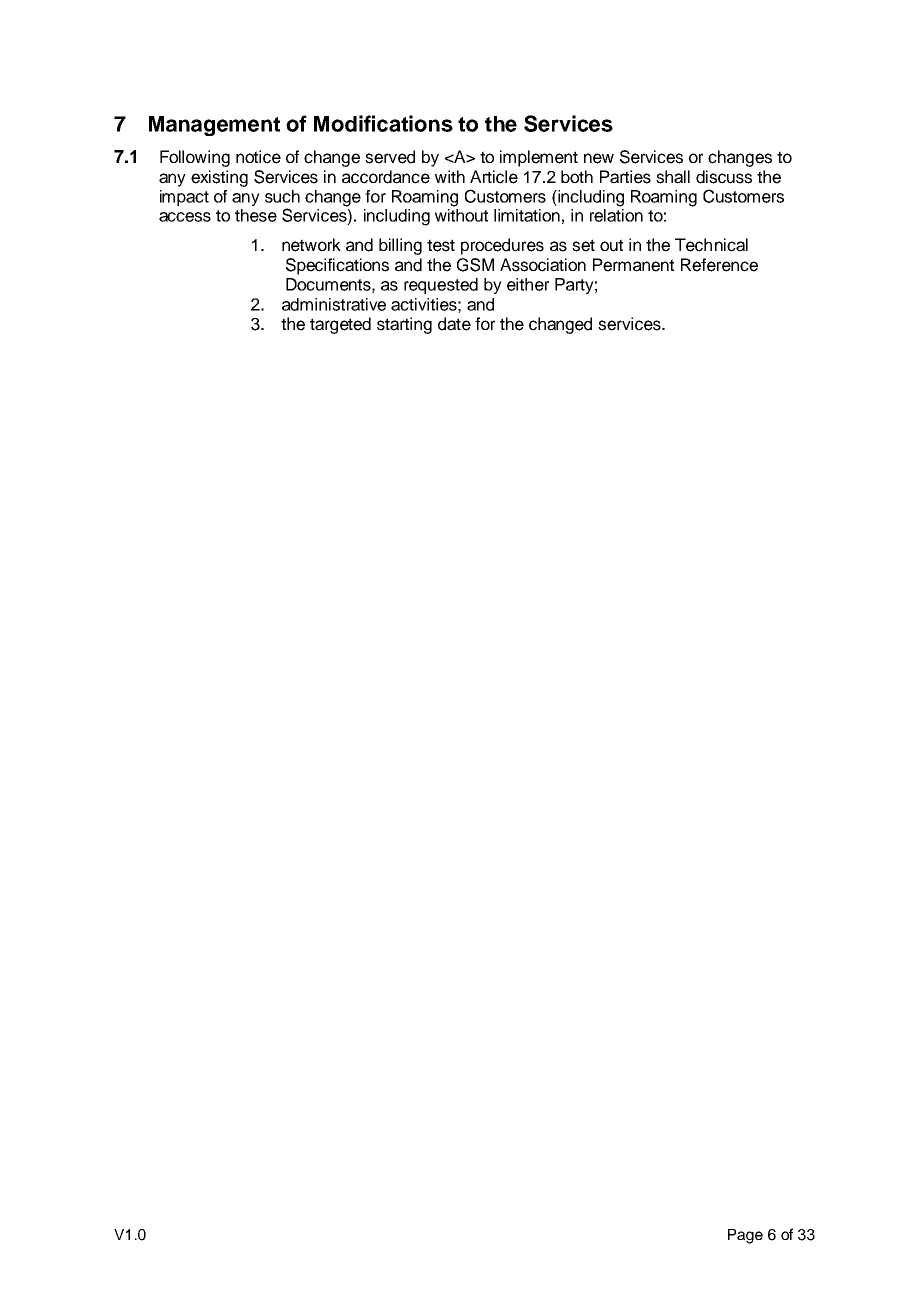 The height and width of the image is (1308, 924). I want to click on Permanent, so click(633, 265).
